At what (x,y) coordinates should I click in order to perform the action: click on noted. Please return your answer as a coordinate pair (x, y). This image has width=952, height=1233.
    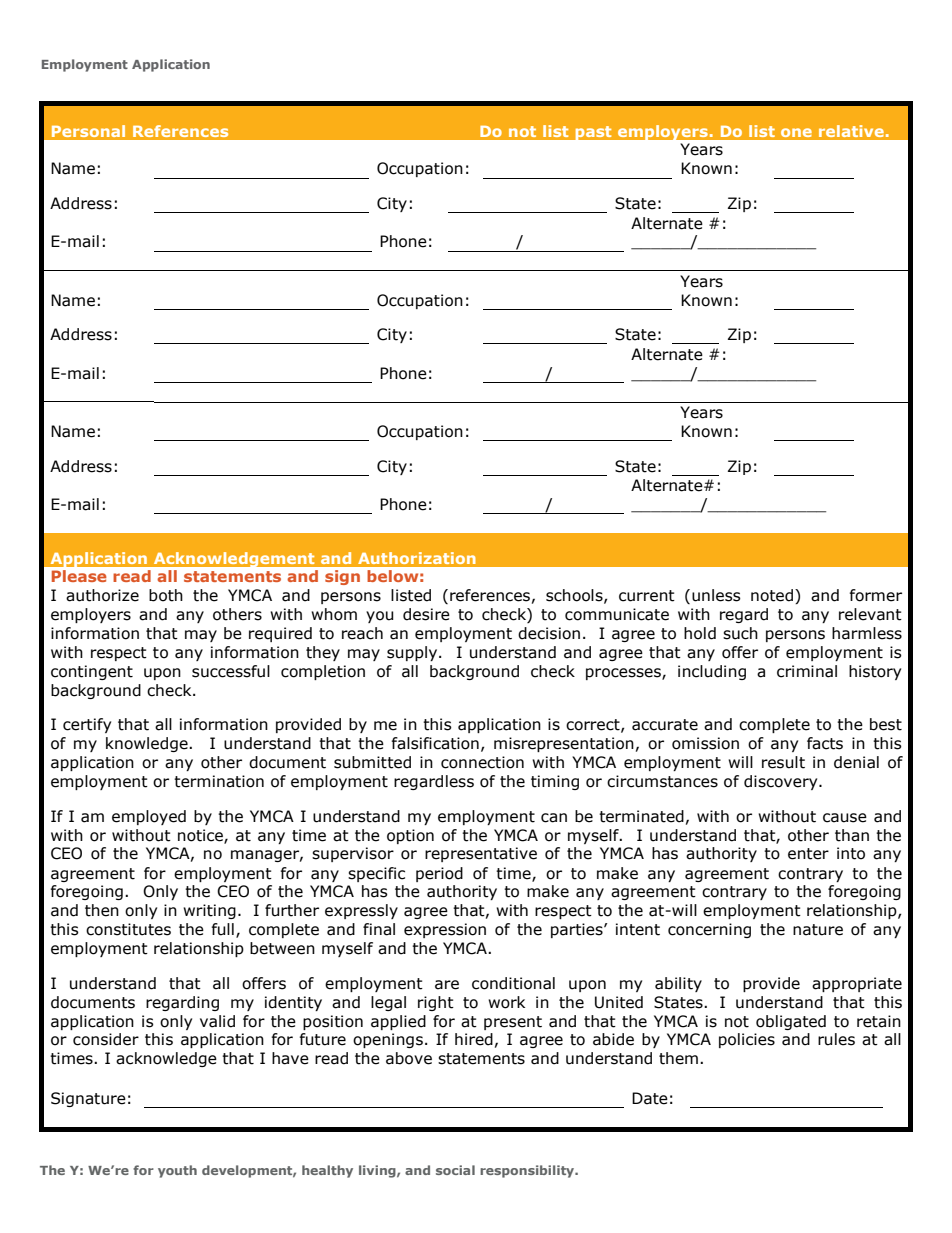
    Looking at the image, I should click on (772, 595).
